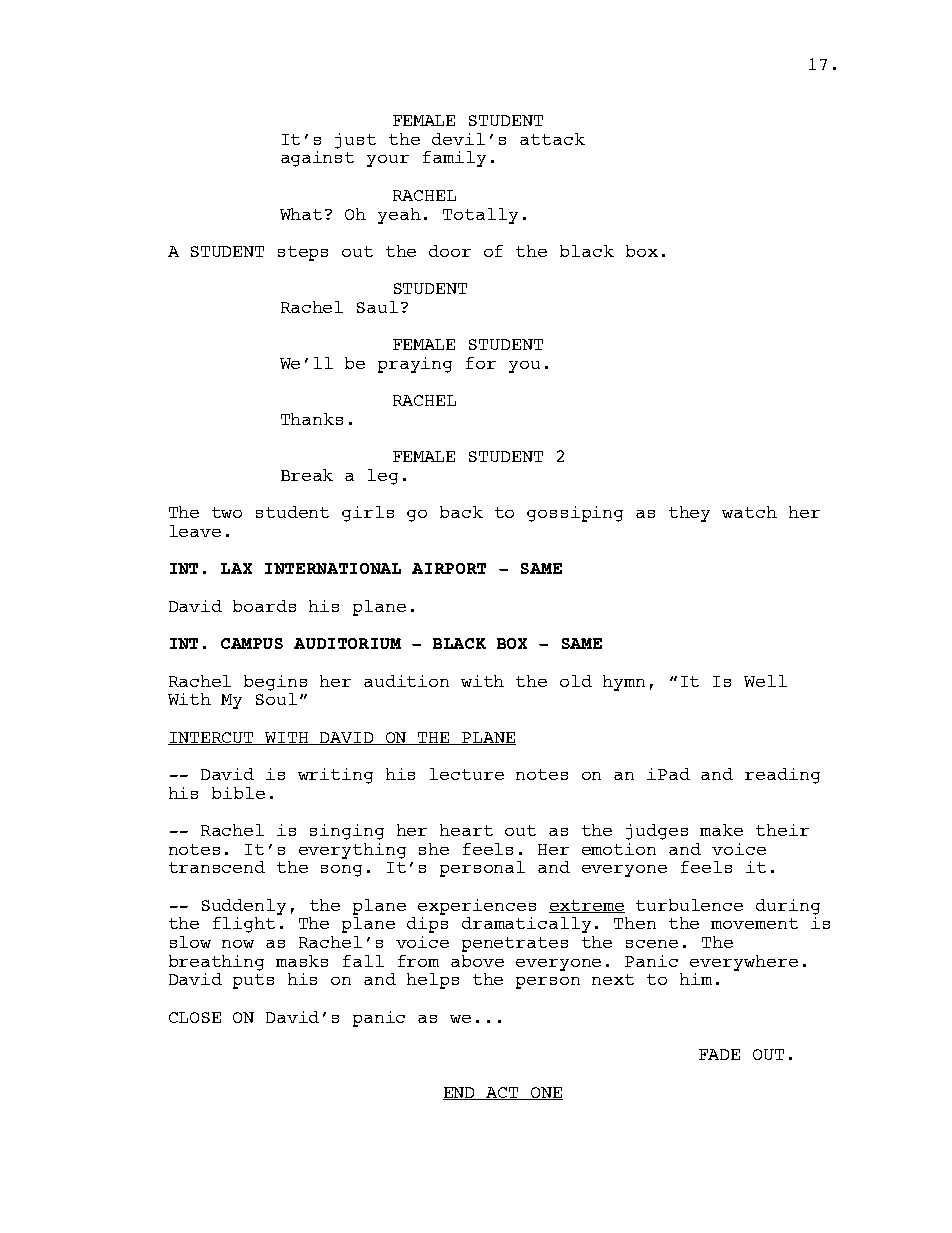  What do you see at coordinates (317, 157) in the document?
I see `against` at bounding box center [317, 157].
